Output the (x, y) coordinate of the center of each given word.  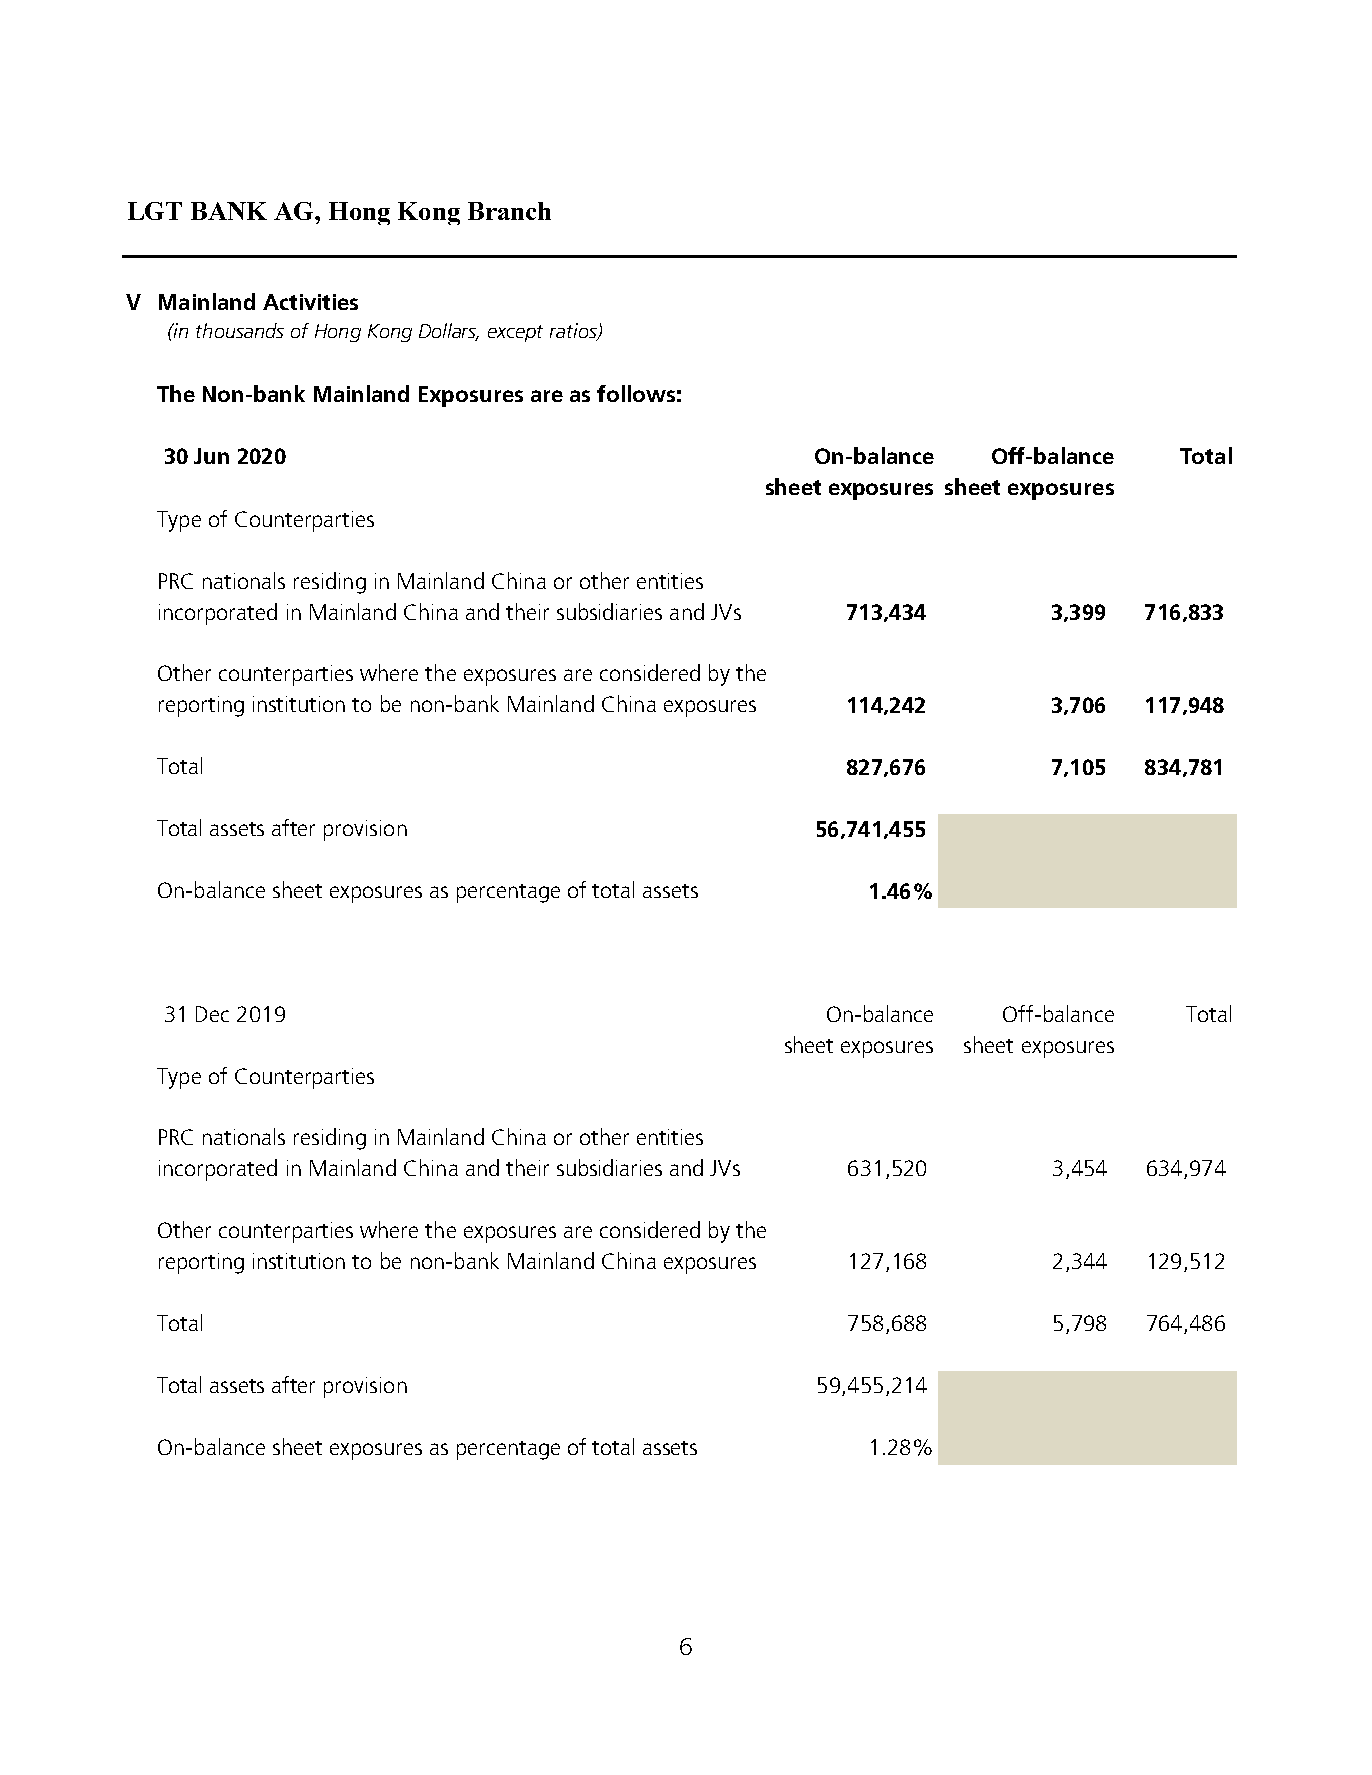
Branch (509, 211)
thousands (240, 330)
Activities (310, 302)
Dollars (449, 332)
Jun (211, 456)
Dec (212, 1014)
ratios (574, 332)
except (515, 333)
